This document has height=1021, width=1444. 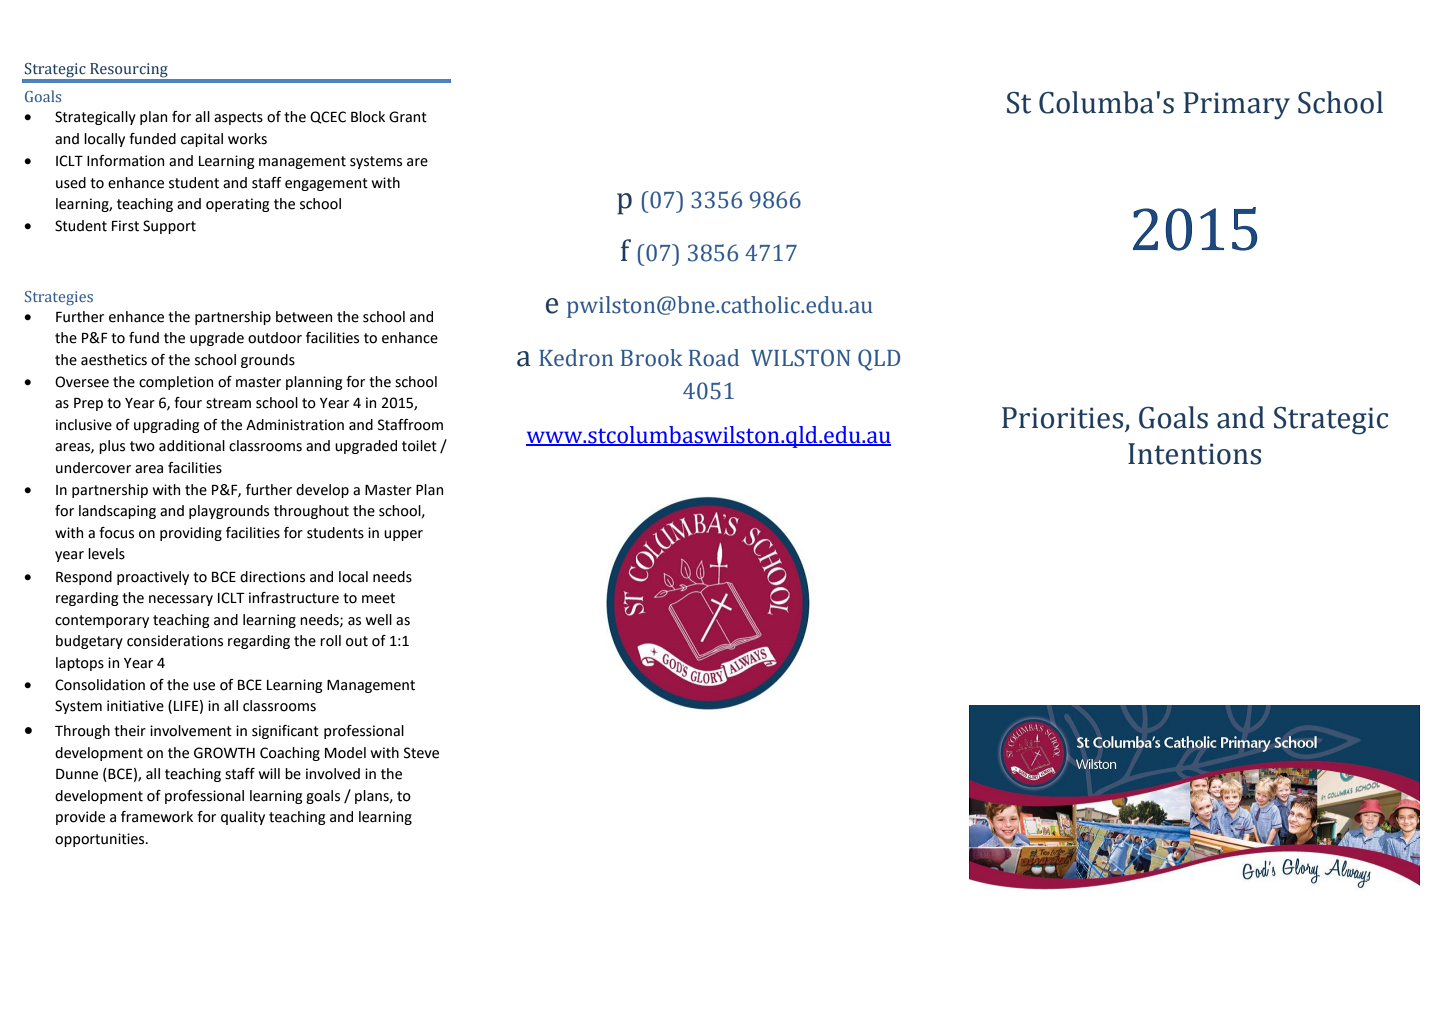 I want to click on necessary, so click(x=181, y=600).
